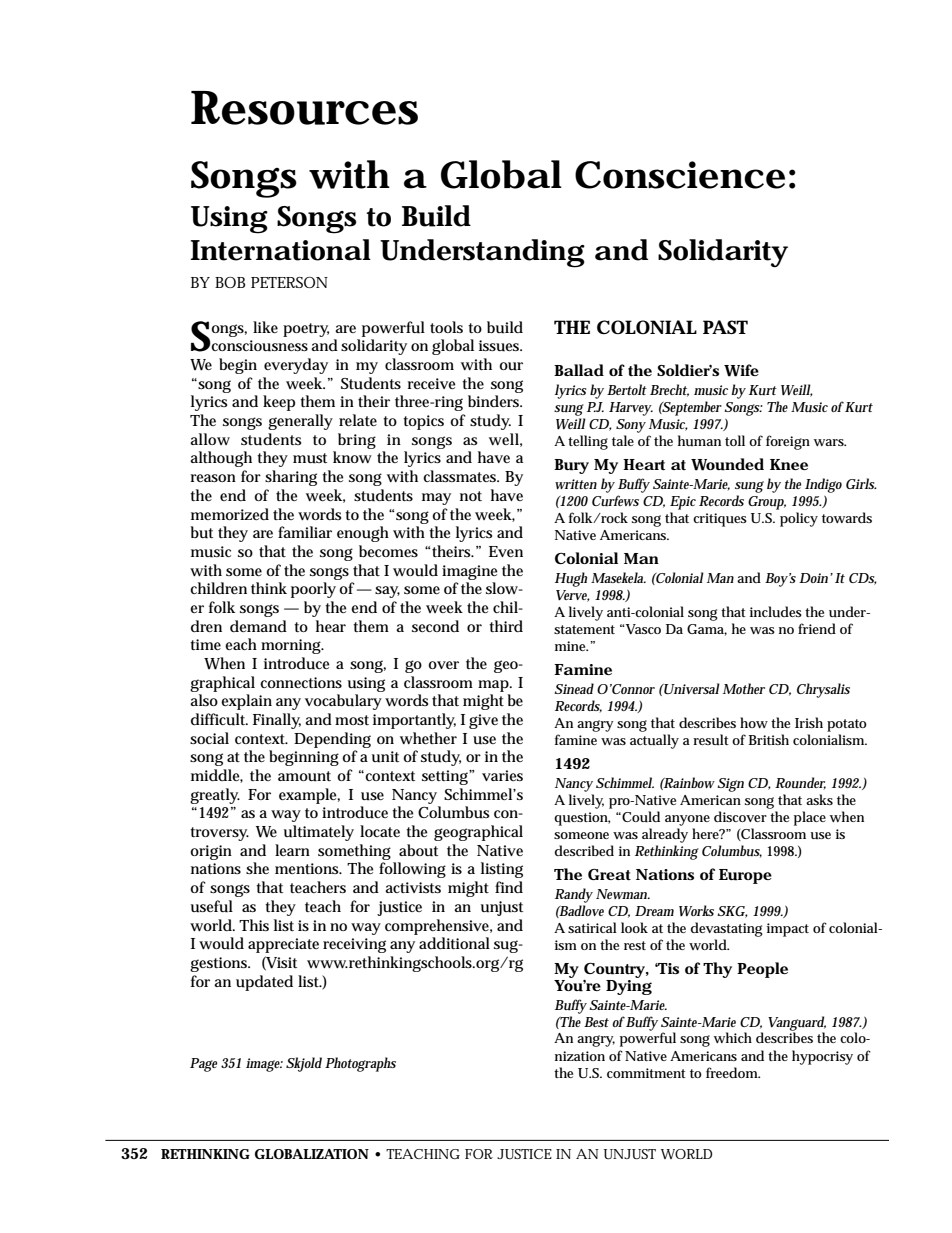  What do you see at coordinates (725, 327) in the screenshot?
I see `PAST` at bounding box center [725, 327].
